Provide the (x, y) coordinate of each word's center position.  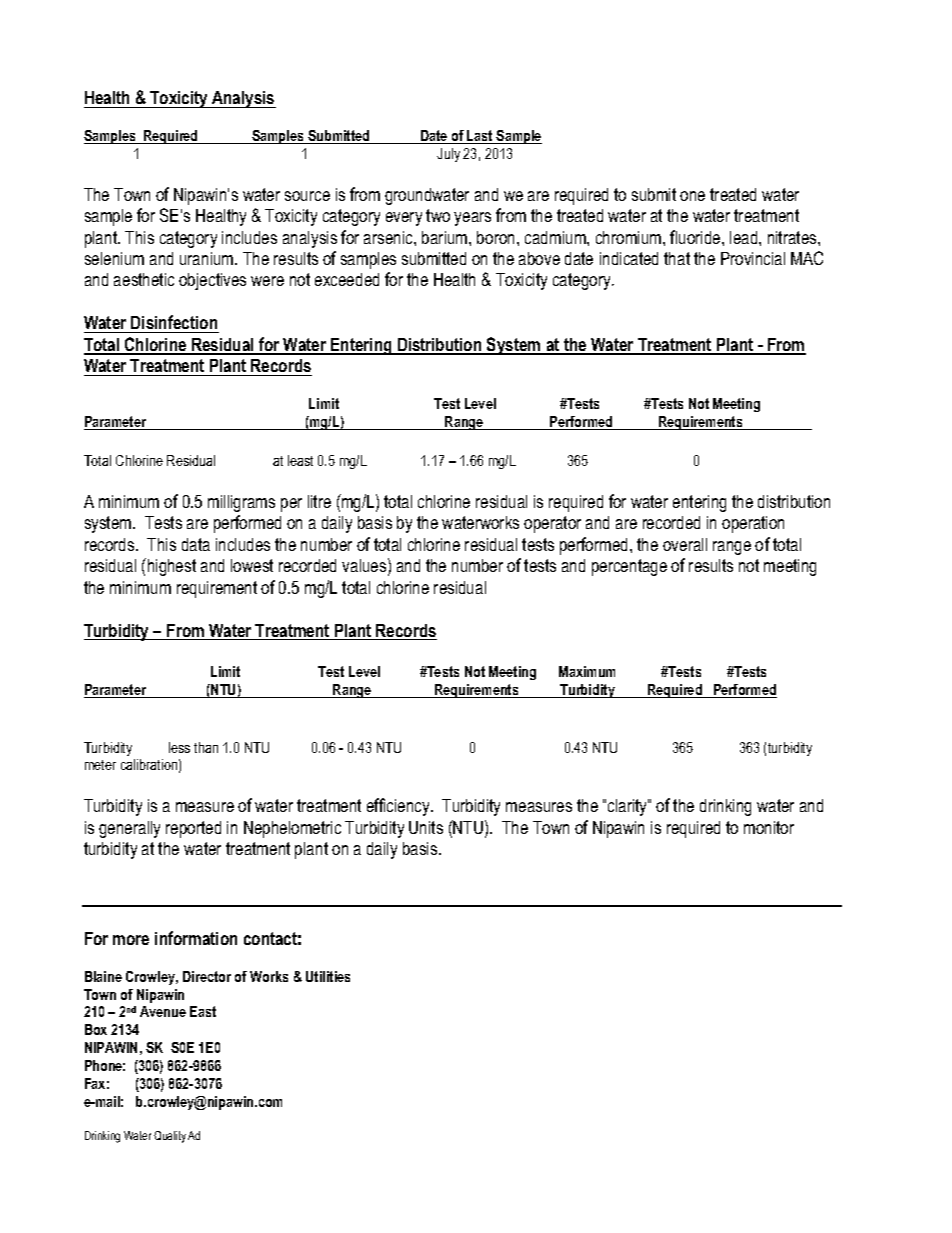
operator (552, 524)
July (448, 155)
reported (193, 829)
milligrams (241, 503)
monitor (769, 827)
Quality (170, 1137)
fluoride (696, 237)
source (307, 196)
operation (753, 524)
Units (426, 827)
